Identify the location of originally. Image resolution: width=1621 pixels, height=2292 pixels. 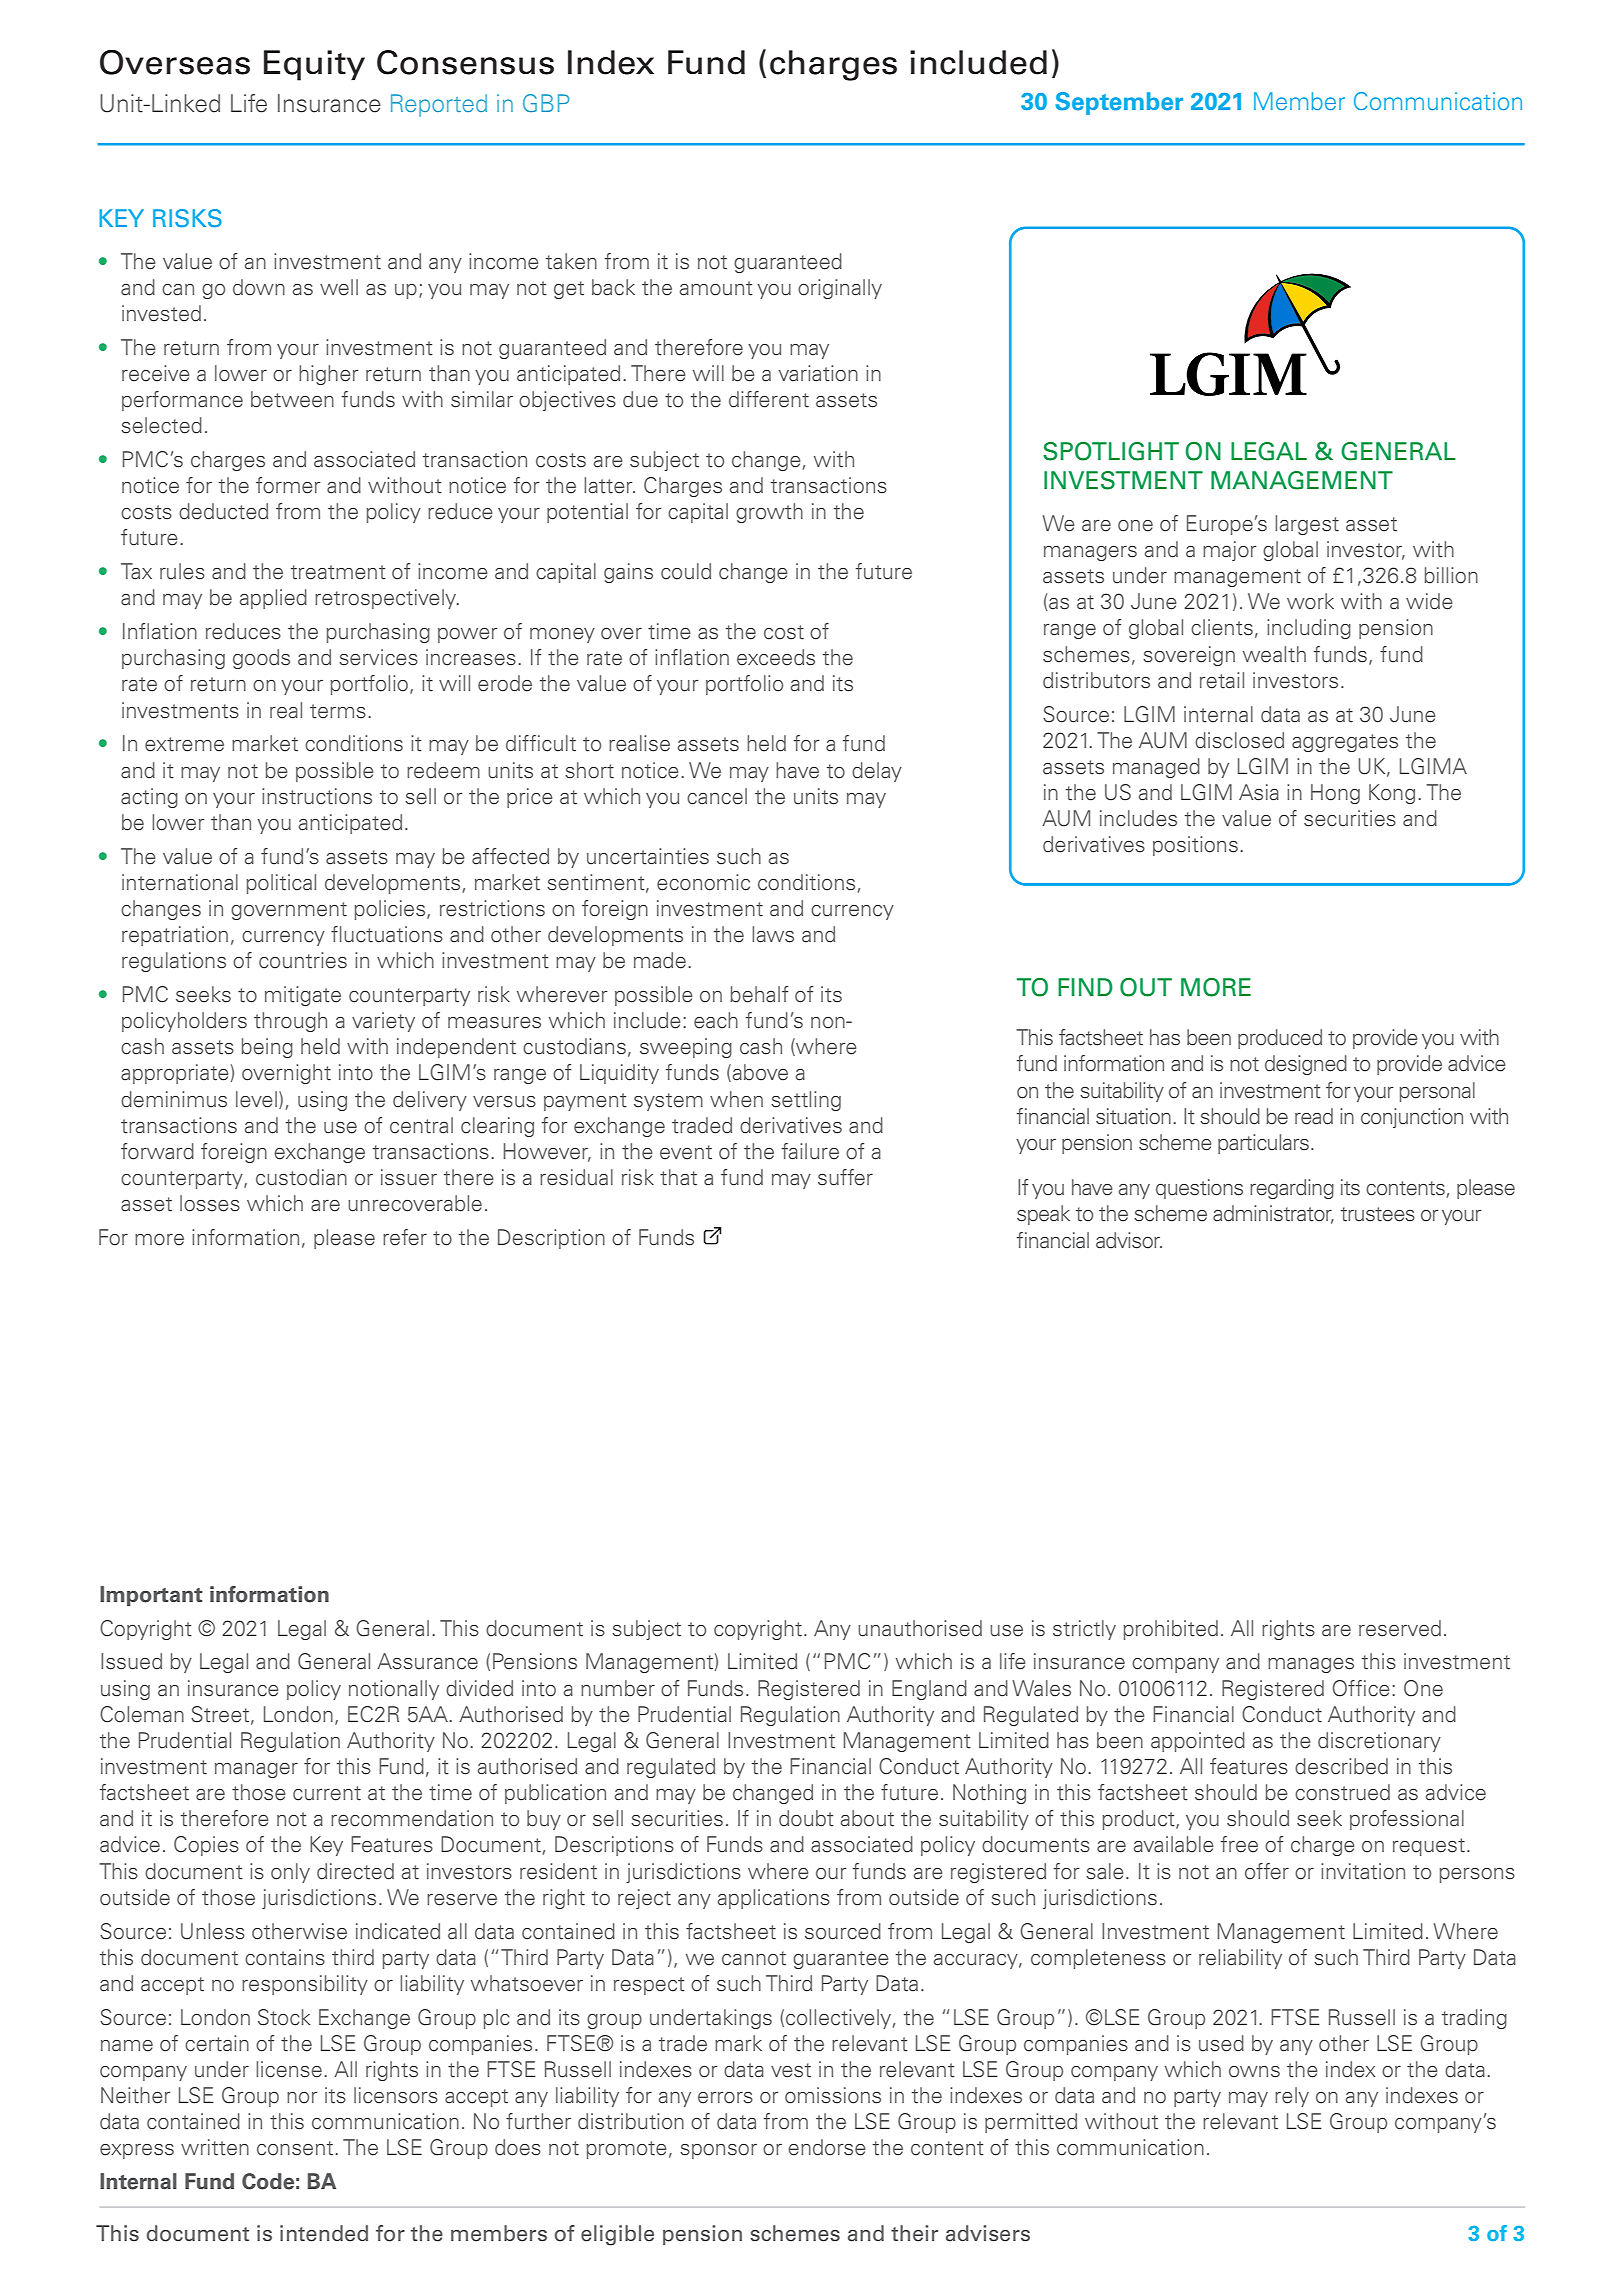
(840, 289).
